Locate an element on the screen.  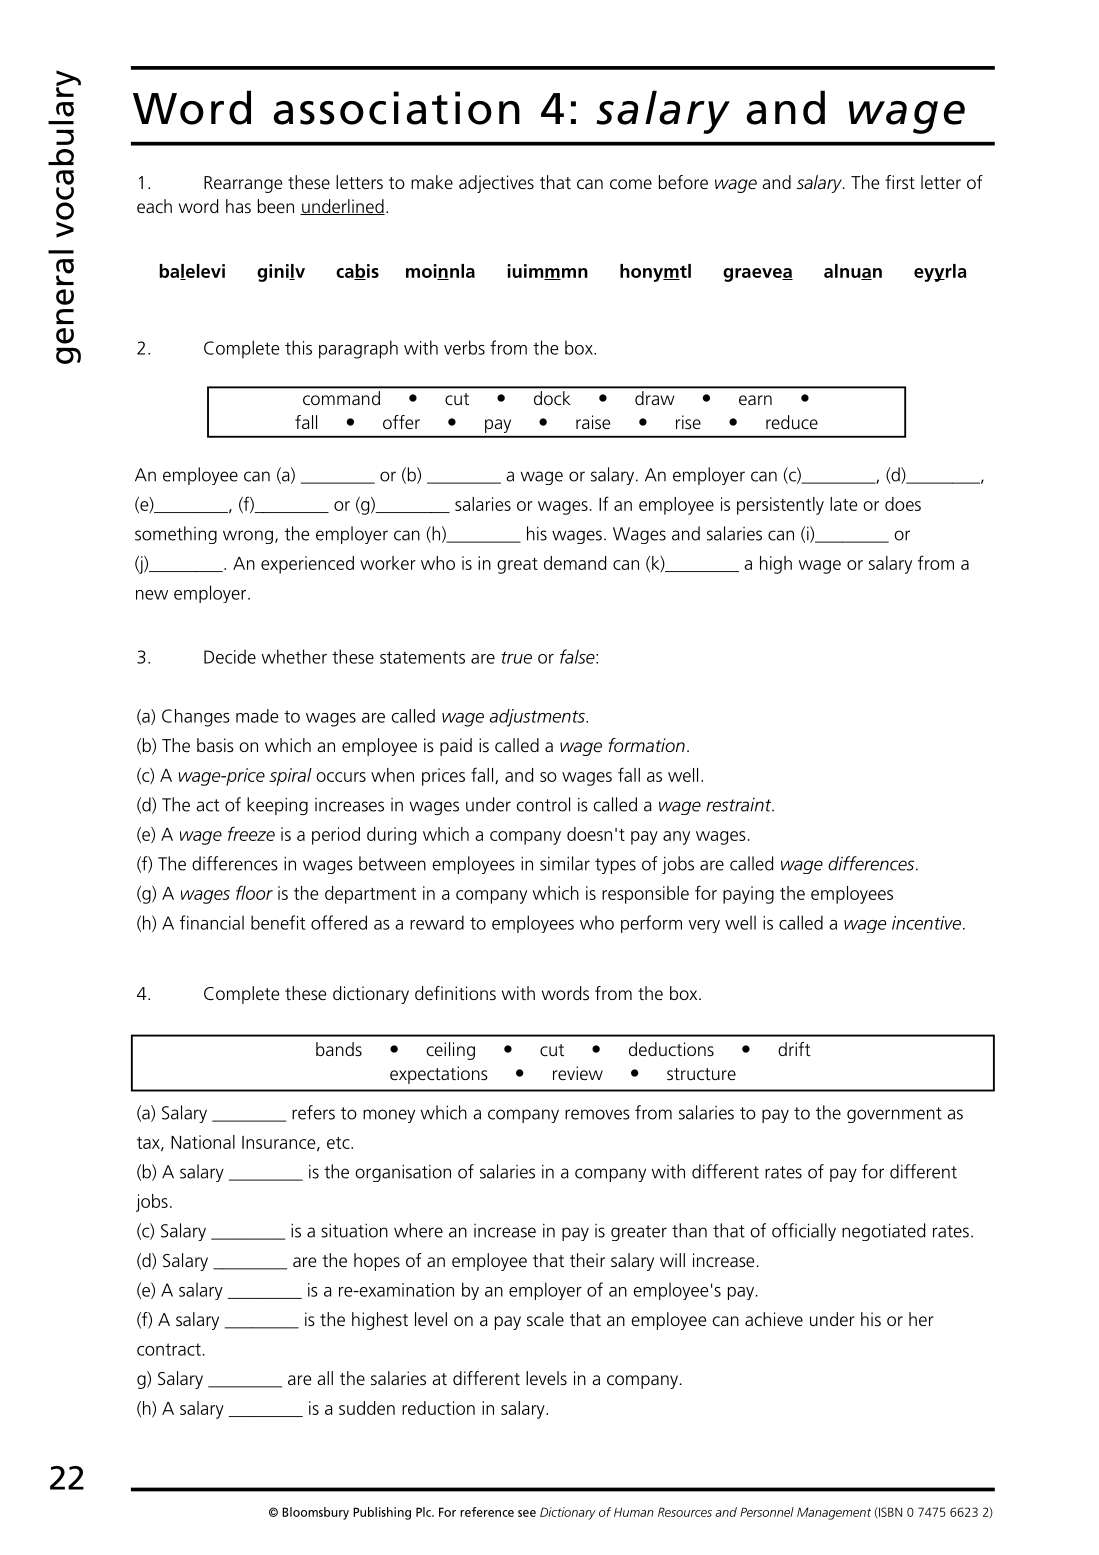
late is located at coordinates (844, 504).
